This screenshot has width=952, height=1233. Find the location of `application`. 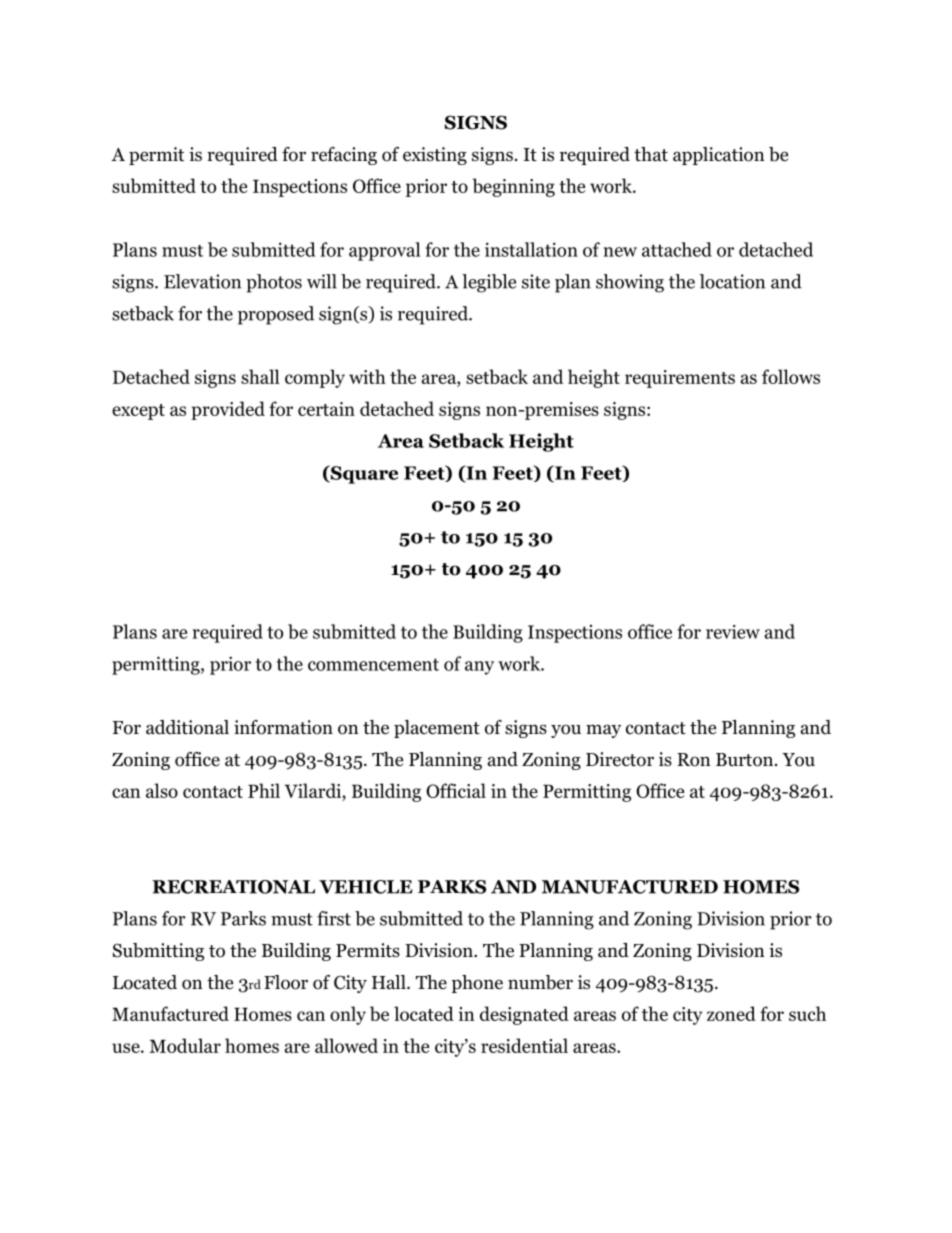

application is located at coordinates (719, 156).
